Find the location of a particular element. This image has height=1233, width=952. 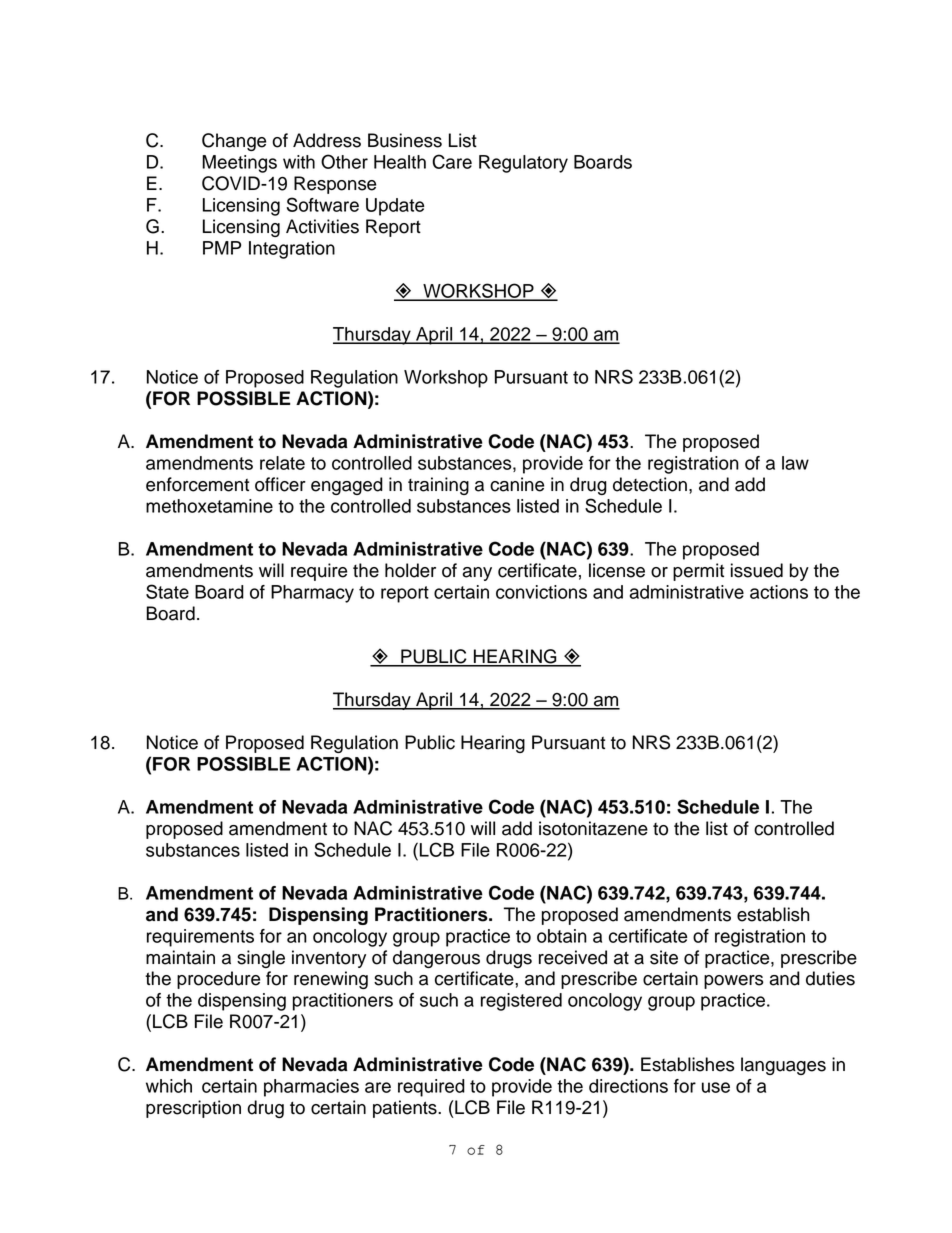

Regulatory is located at coordinates (523, 164).
